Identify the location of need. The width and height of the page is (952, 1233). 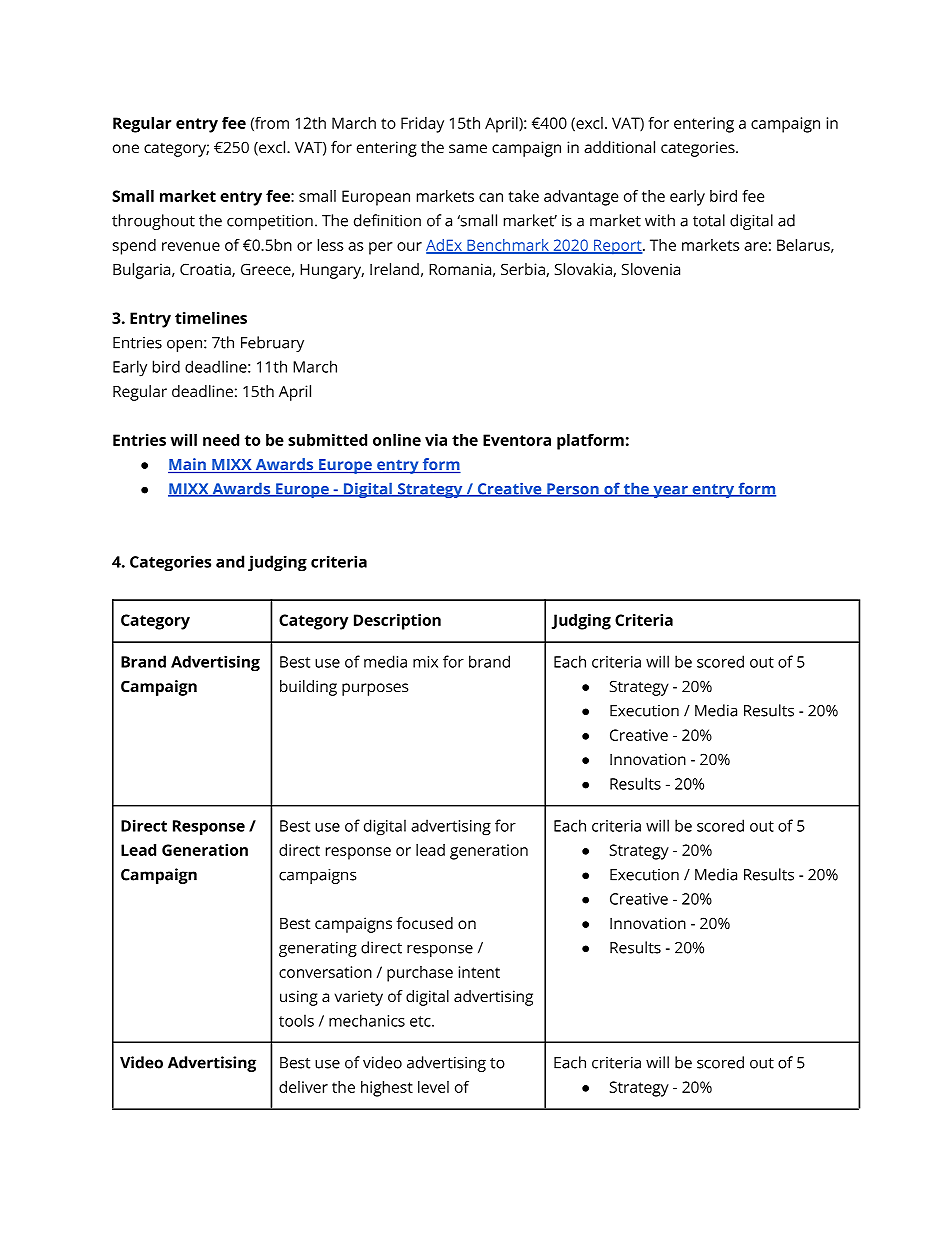
(221, 440).
